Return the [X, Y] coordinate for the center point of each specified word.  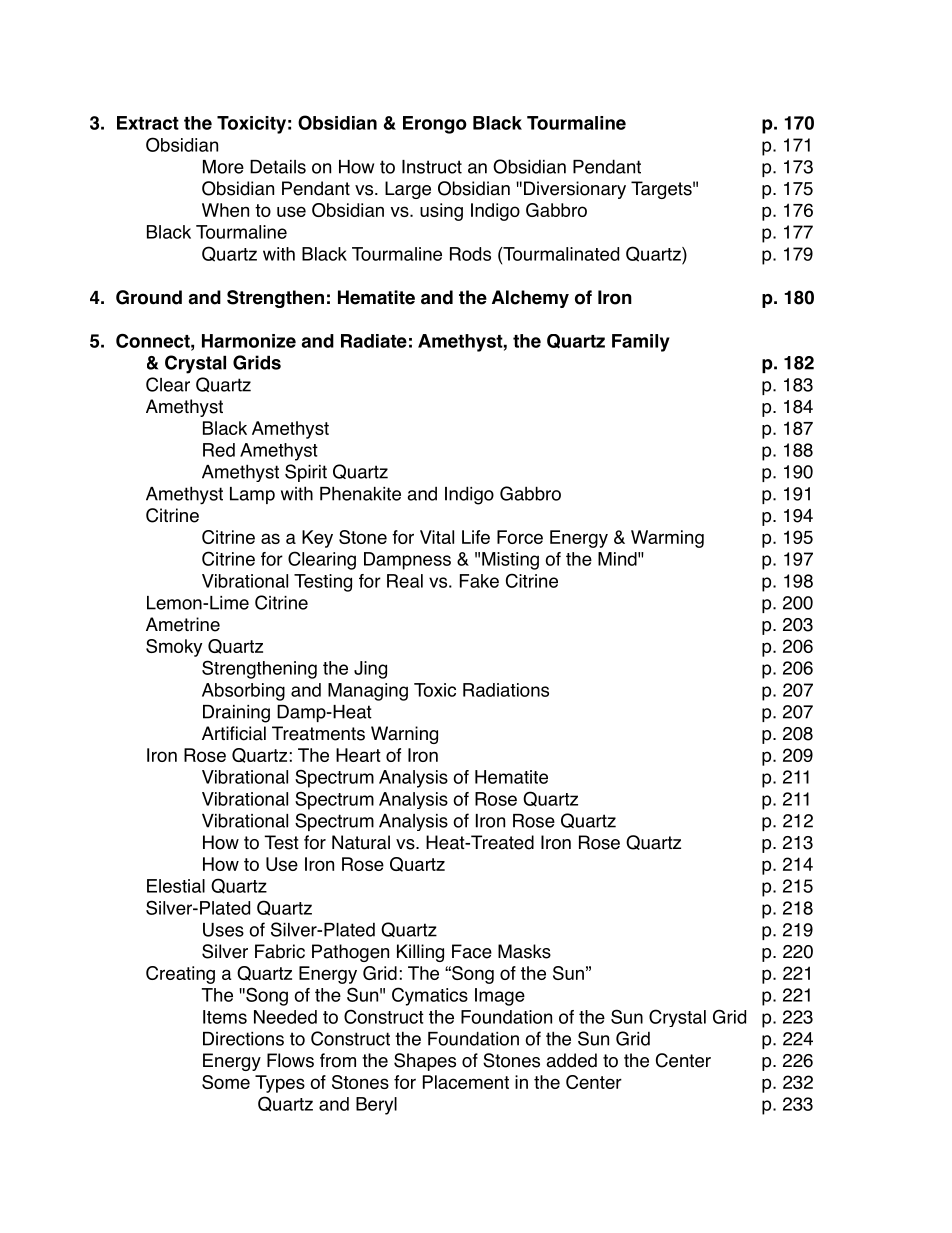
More [223, 167]
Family [641, 343]
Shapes [425, 1062]
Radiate [374, 341]
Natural [361, 842]
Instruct [432, 167]
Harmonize [249, 341]
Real [405, 581]
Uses [223, 930]
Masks [524, 951]
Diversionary [575, 190]
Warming [667, 539]
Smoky [174, 648]
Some [226, 1082]
